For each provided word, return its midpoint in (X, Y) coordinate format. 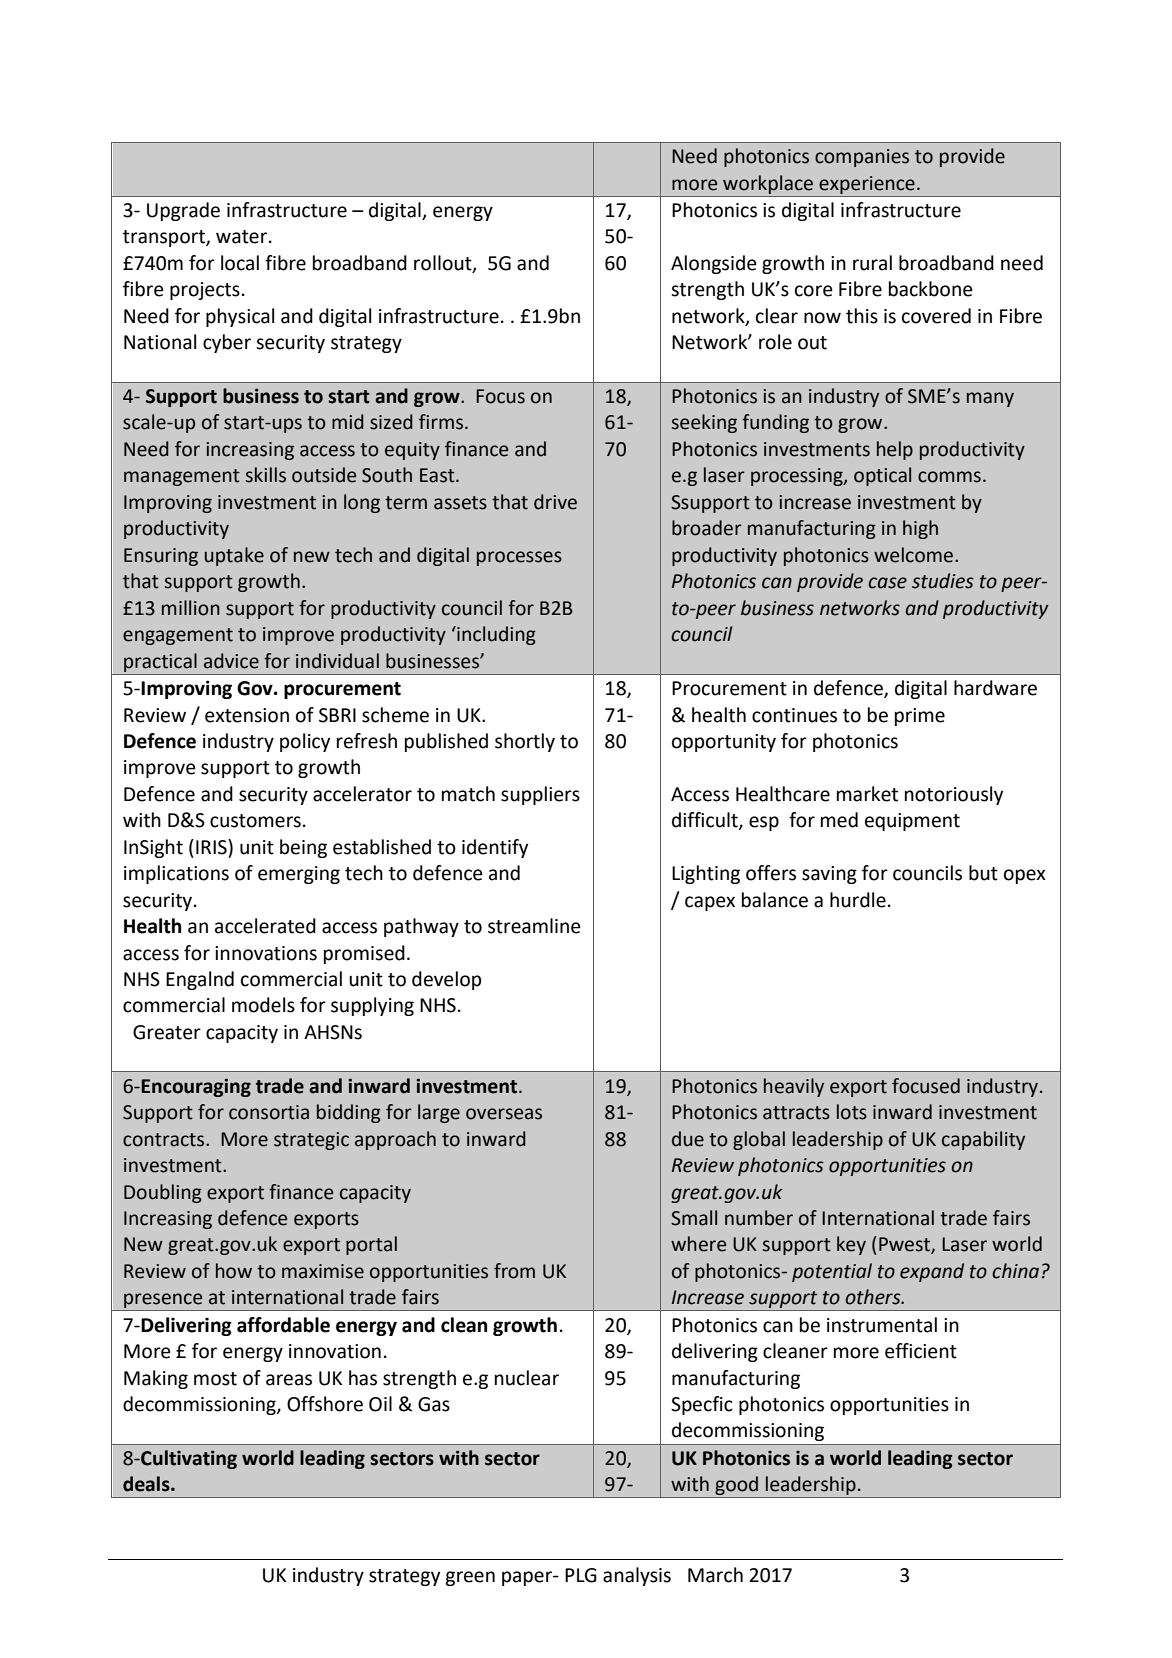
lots (852, 1112)
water (241, 237)
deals (147, 1484)
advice (231, 661)
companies (862, 158)
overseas (504, 1114)
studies (943, 581)
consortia (269, 1112)
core (814, 291)
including (495, 635)
